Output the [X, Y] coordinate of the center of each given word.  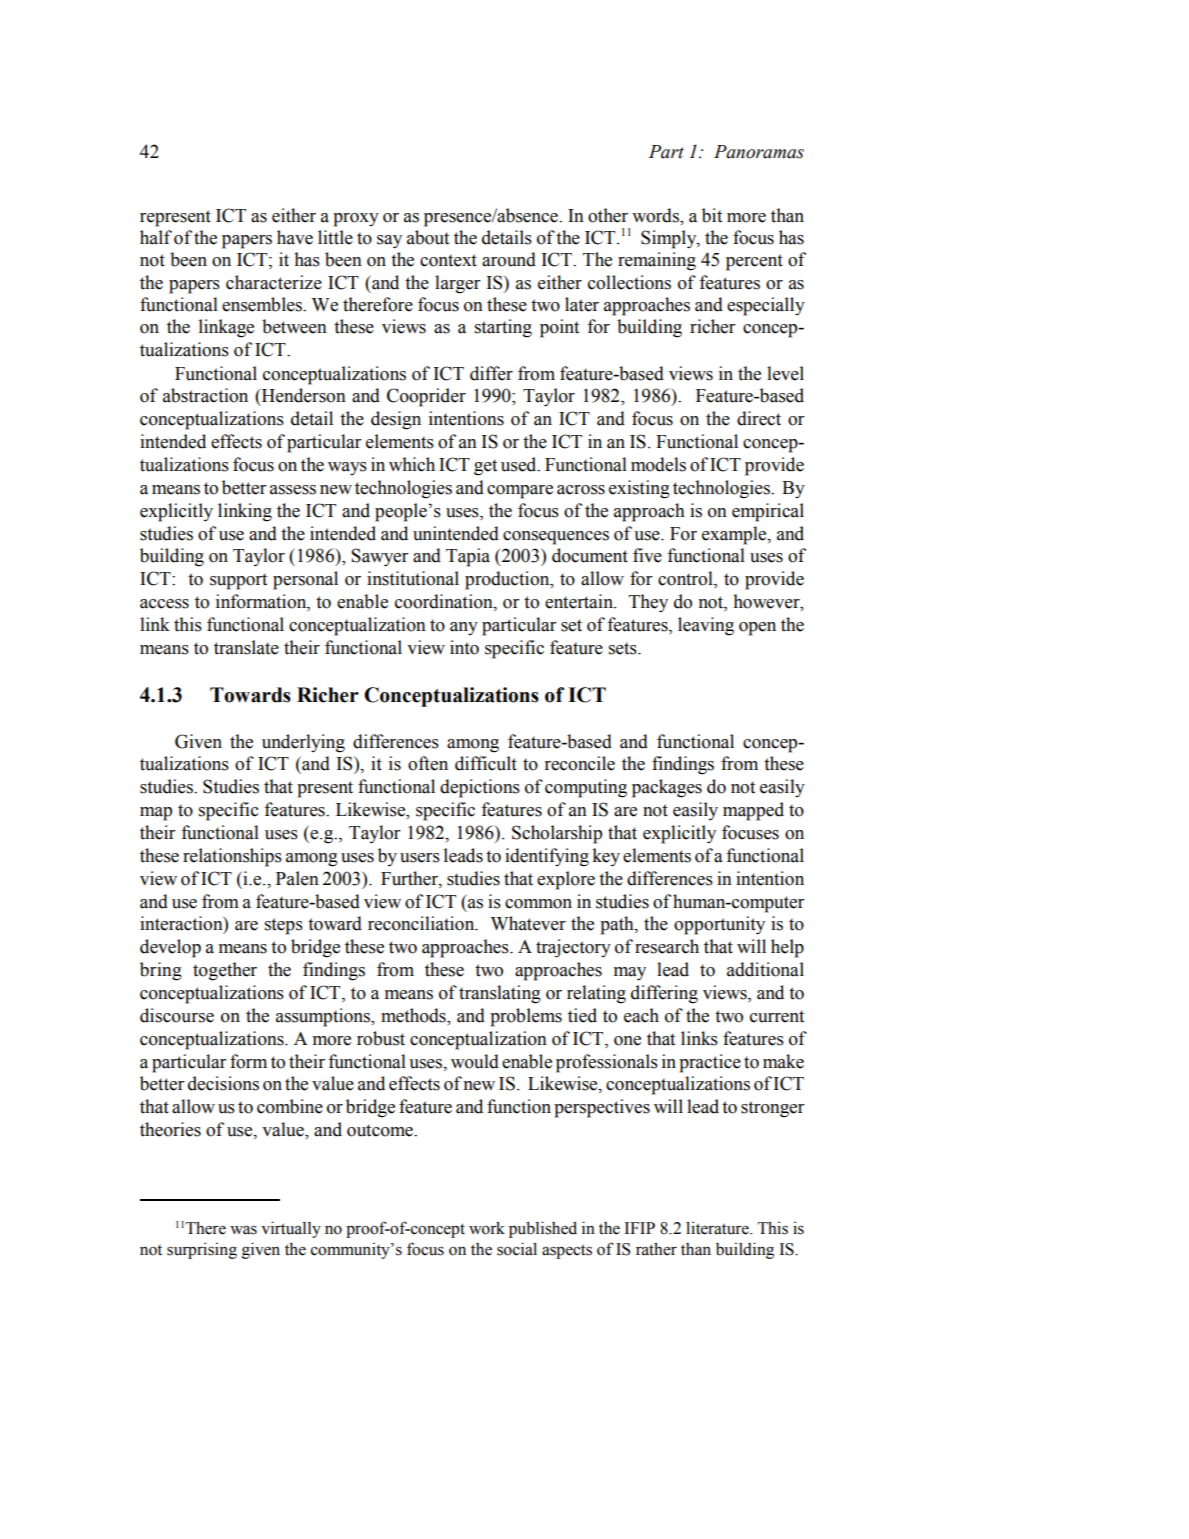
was [243, 1230]
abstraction [205, 395]
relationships [232, 857]
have [295, 237]
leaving [706, 626]
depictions [480, 788]
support [238, 581]
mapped [753, 811]
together [225, 971]
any [464, 628]
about [428, 237]
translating [500, 994]
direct [759, 418]
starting [503, 328]
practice [710, 1063]
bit [712, 215]
